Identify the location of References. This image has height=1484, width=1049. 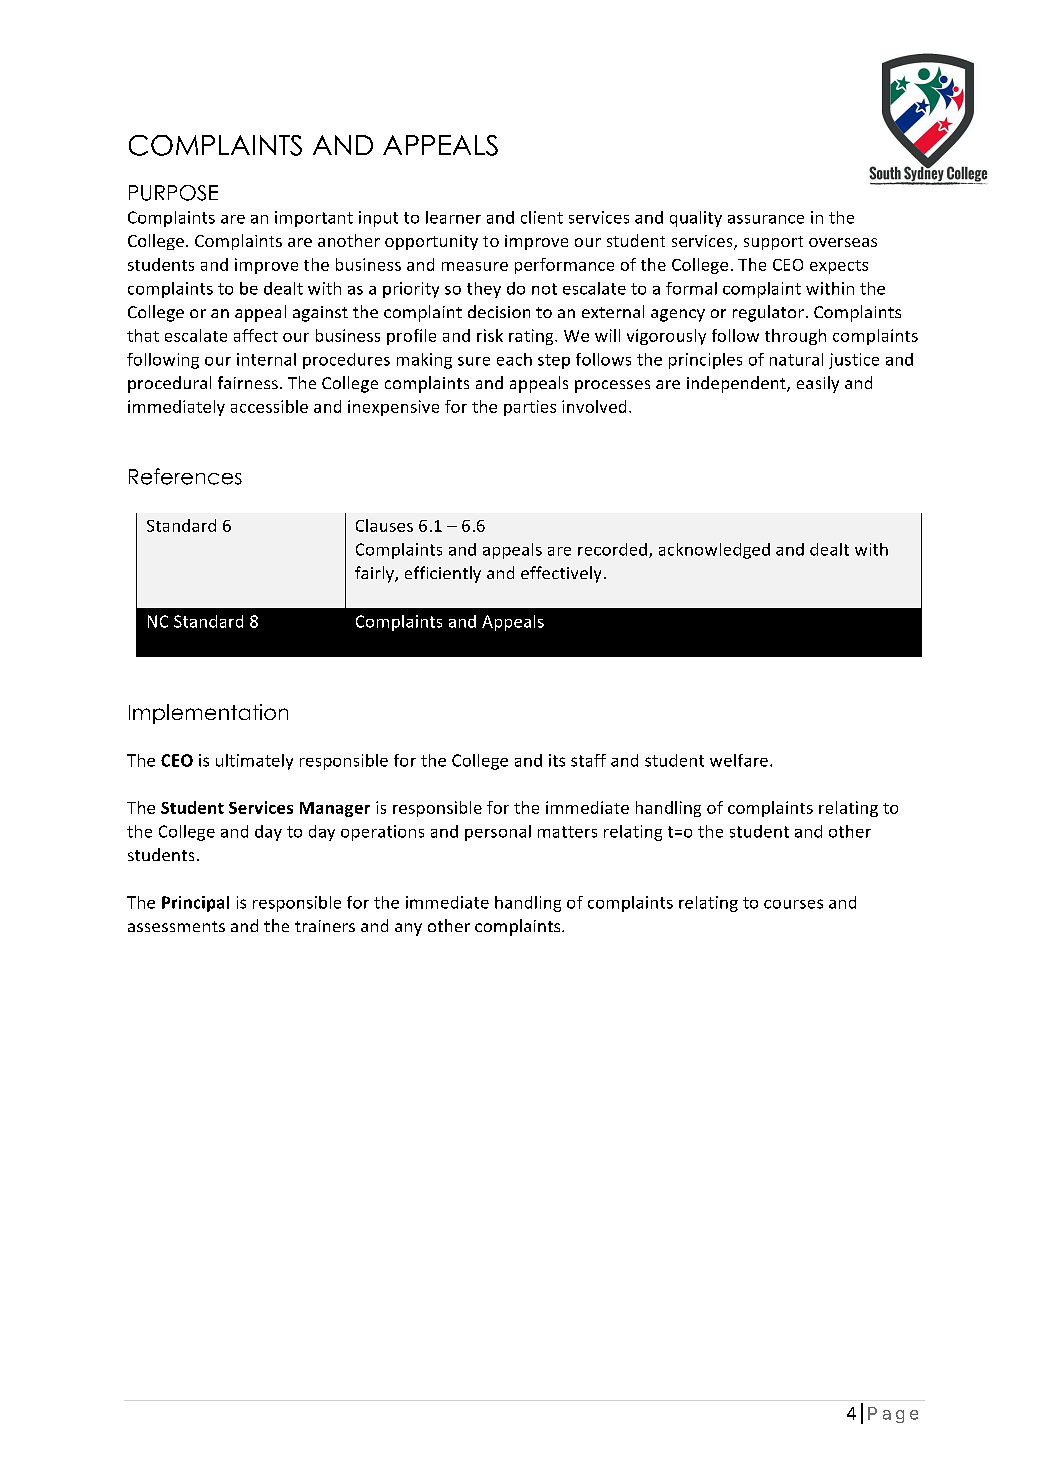
(185, 476).
